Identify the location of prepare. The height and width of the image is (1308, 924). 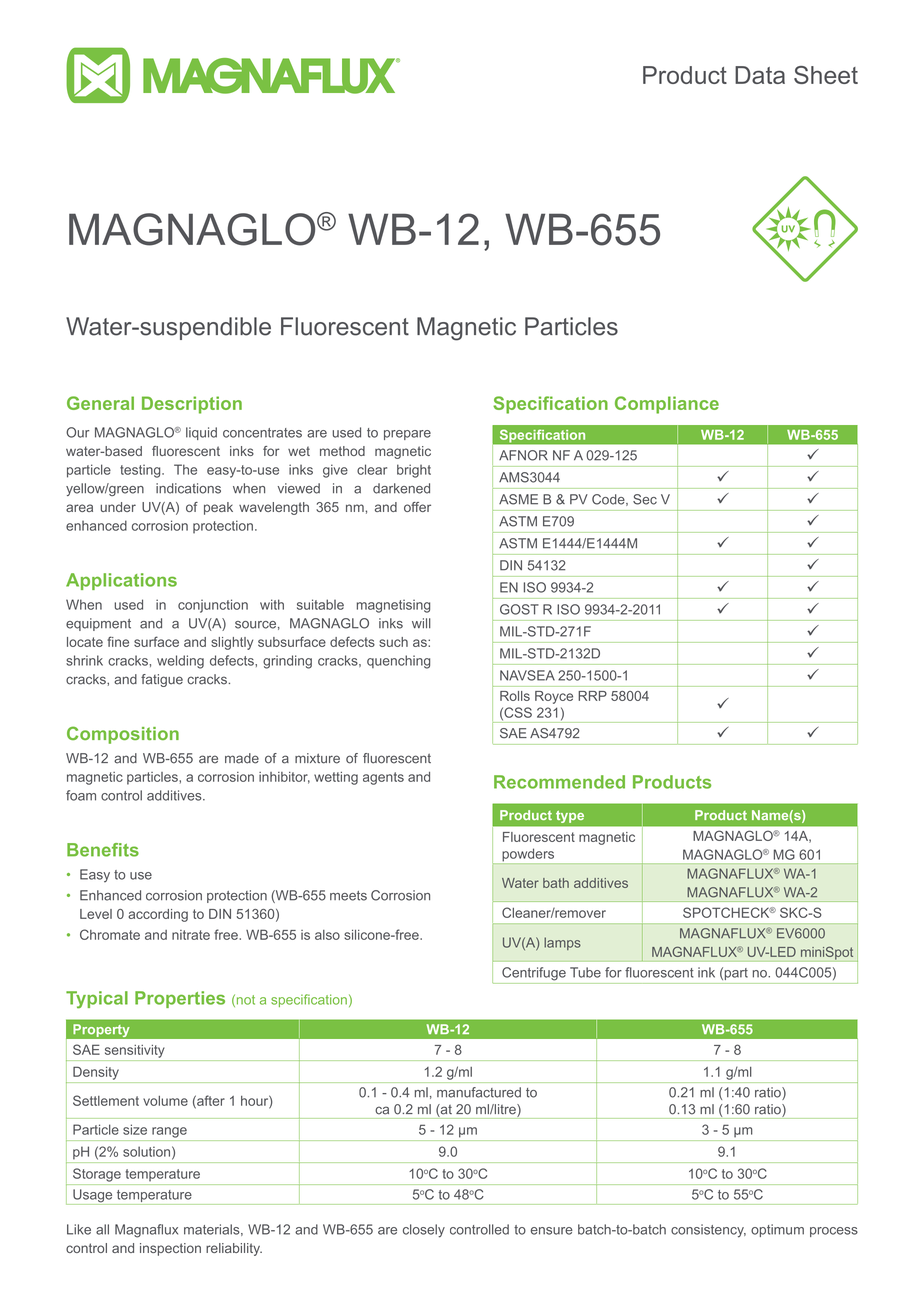
(407, 435).
